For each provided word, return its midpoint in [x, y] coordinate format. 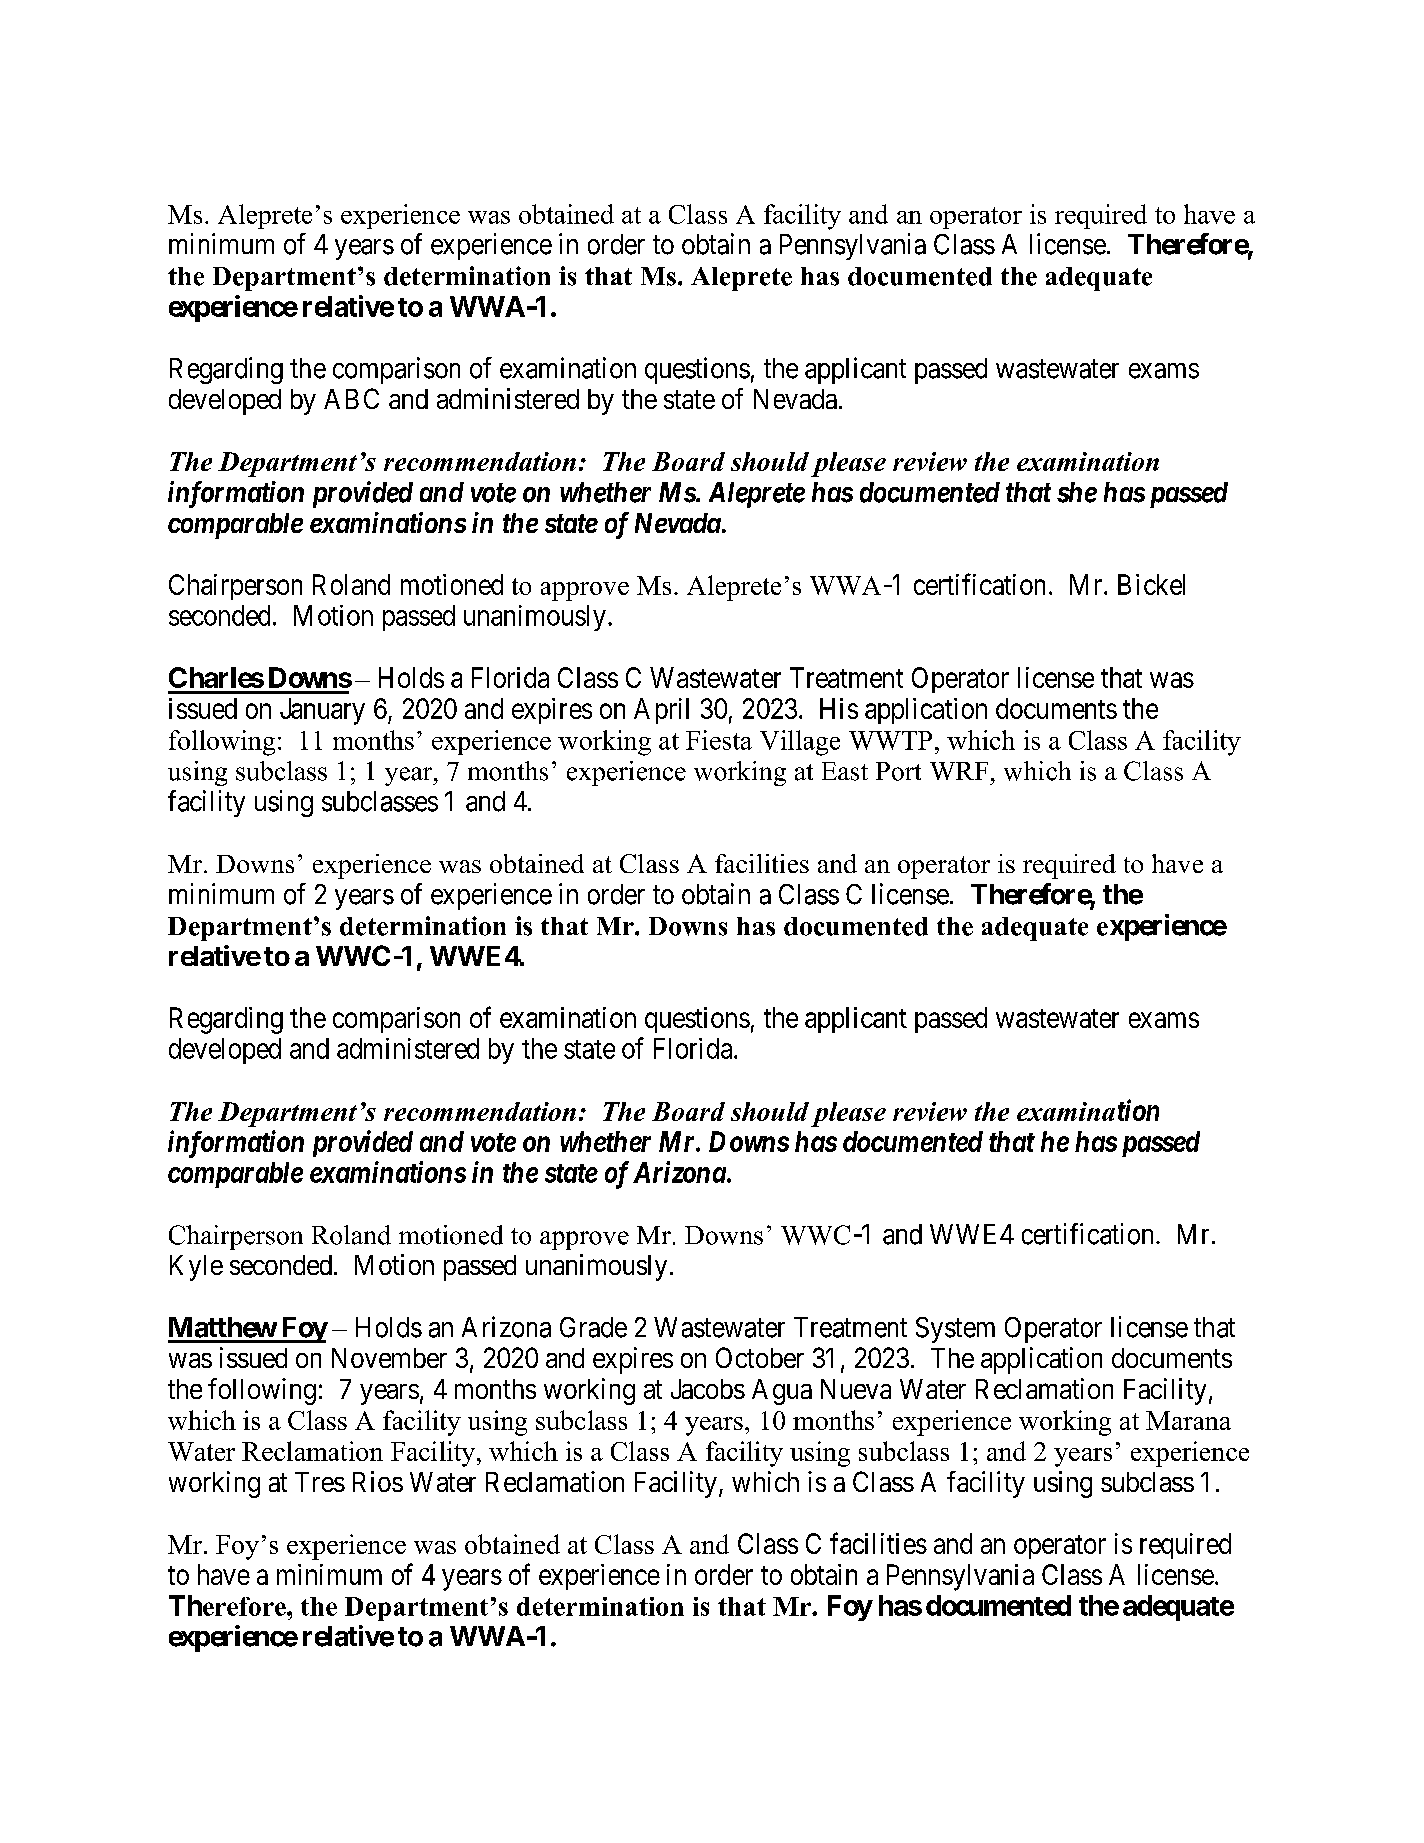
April [661, 711]
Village [800, 743]
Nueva [856, 1389]
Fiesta [719, 740]
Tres [320, 1482]
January [322, 711]
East [845, 771]
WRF [959, 771]
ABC [351, 398]
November [389, 1358]
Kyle [196, 1268]
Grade [593, 1327]
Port [898, 771]
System [955, 1330]
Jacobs [708, 1389]
